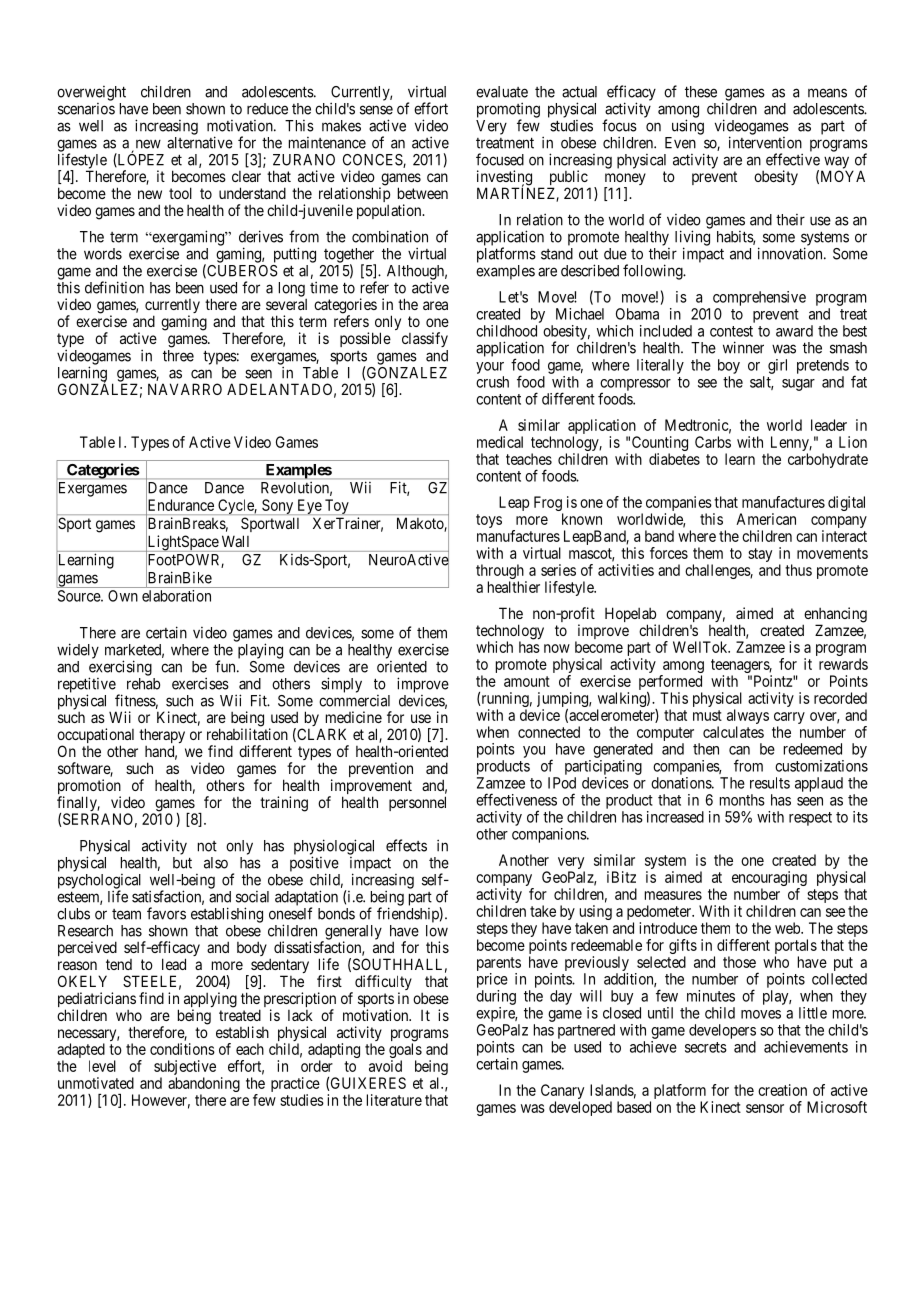 This screenshot has width=924, height=1307. Describe the element at coordinates (759, 298) in the screenshot. I see `comprehensive` at that location.
